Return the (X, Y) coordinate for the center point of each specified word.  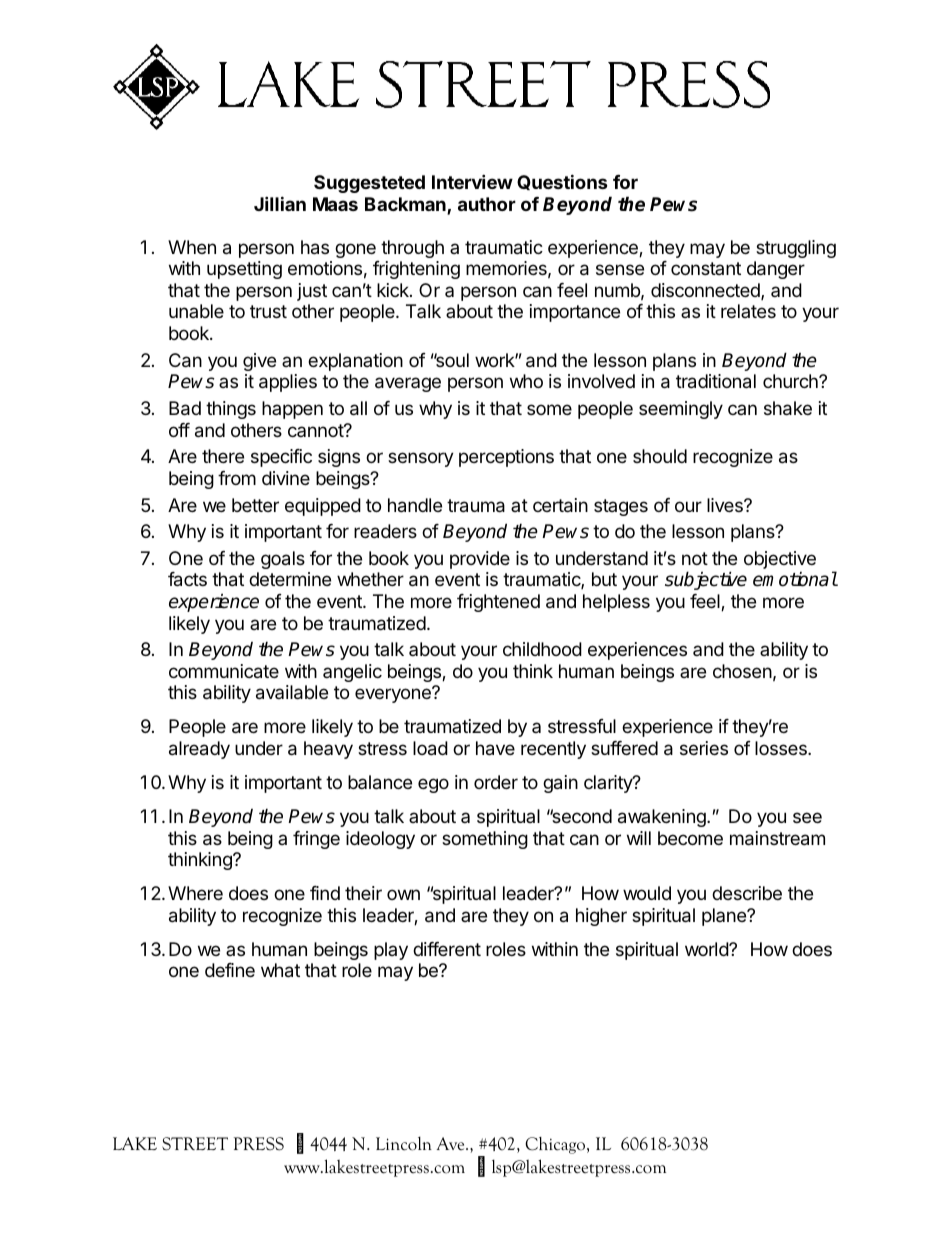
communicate (224, 671)
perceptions (506, 458)
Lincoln (404, 1143)
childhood (542, 649)
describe (747, 893)
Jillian (280, 203)
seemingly (681, 410)
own (403, 894)
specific (281, 458)
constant (706, 268)
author (487, 204)
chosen (742, 671)
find (325, 893)
